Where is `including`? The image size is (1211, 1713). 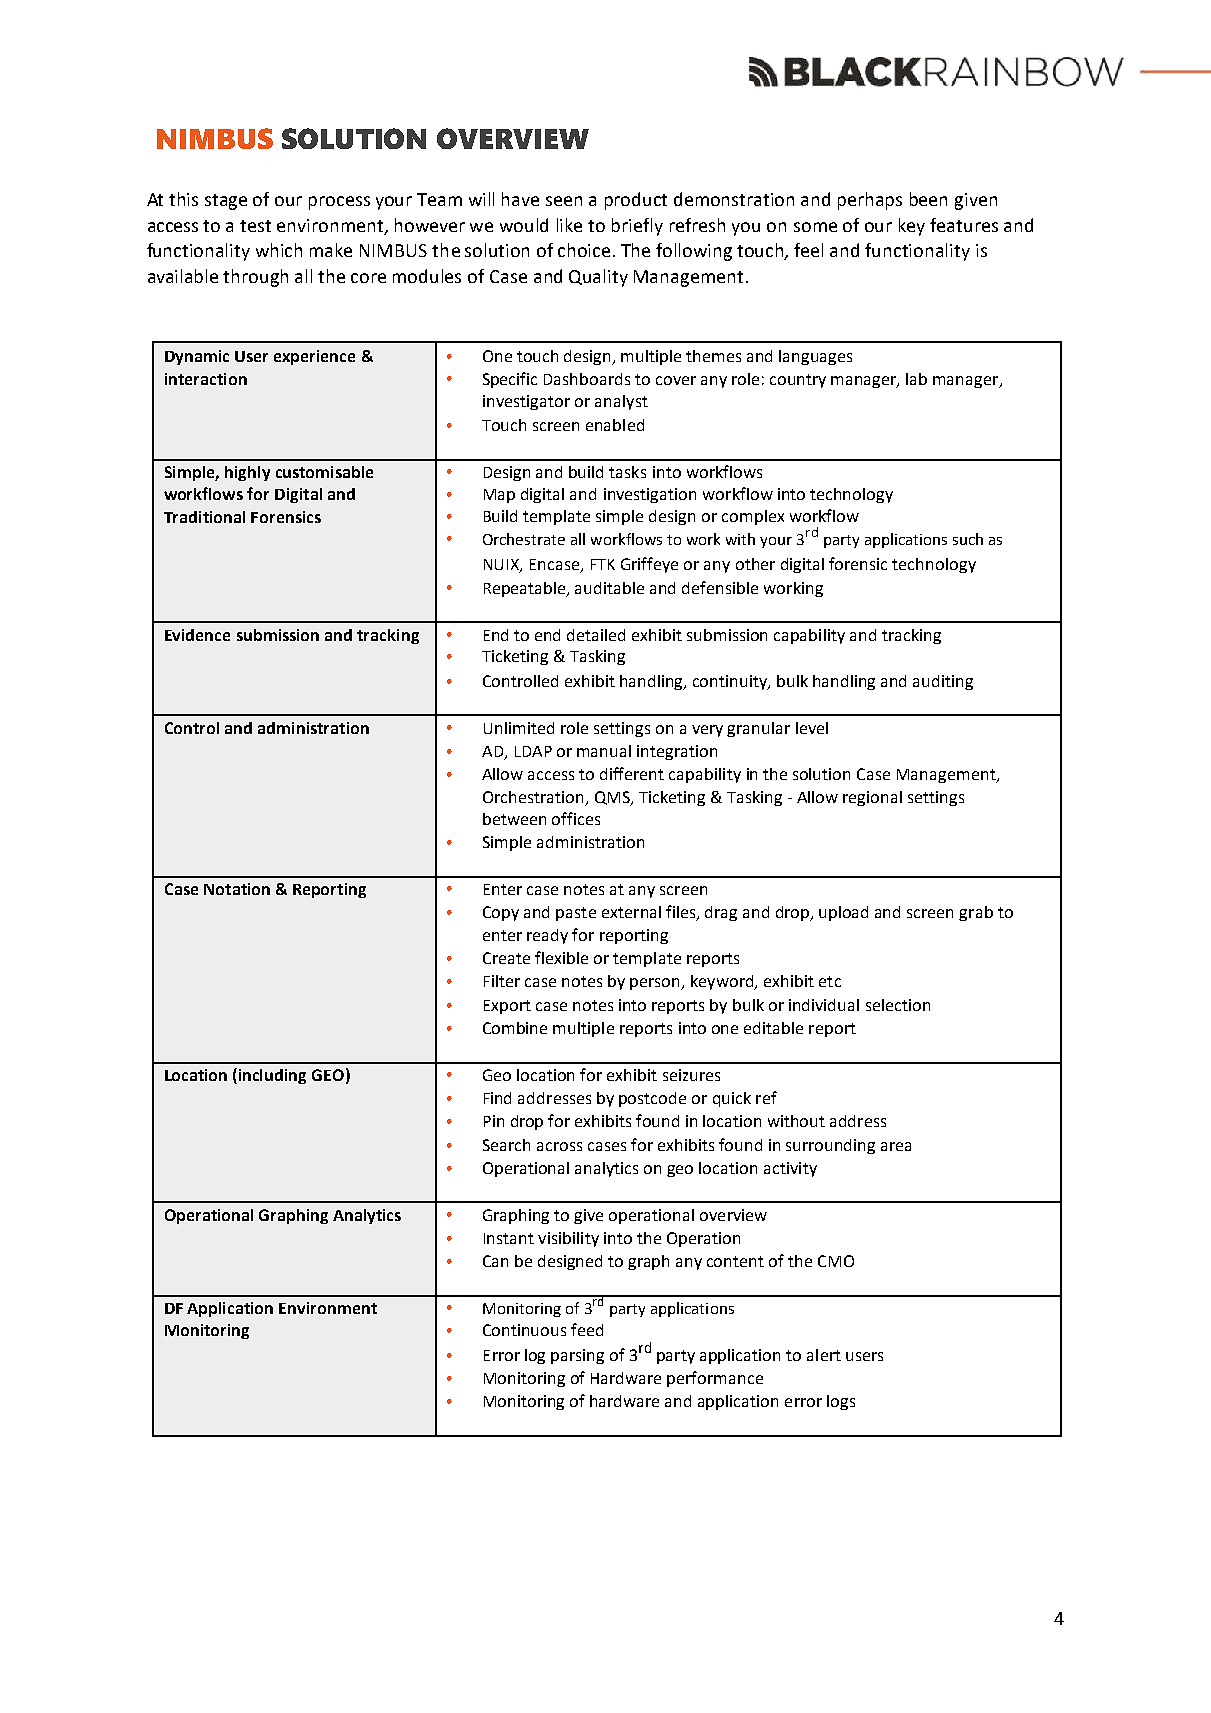 including is located at coordinates (272, 1076).
